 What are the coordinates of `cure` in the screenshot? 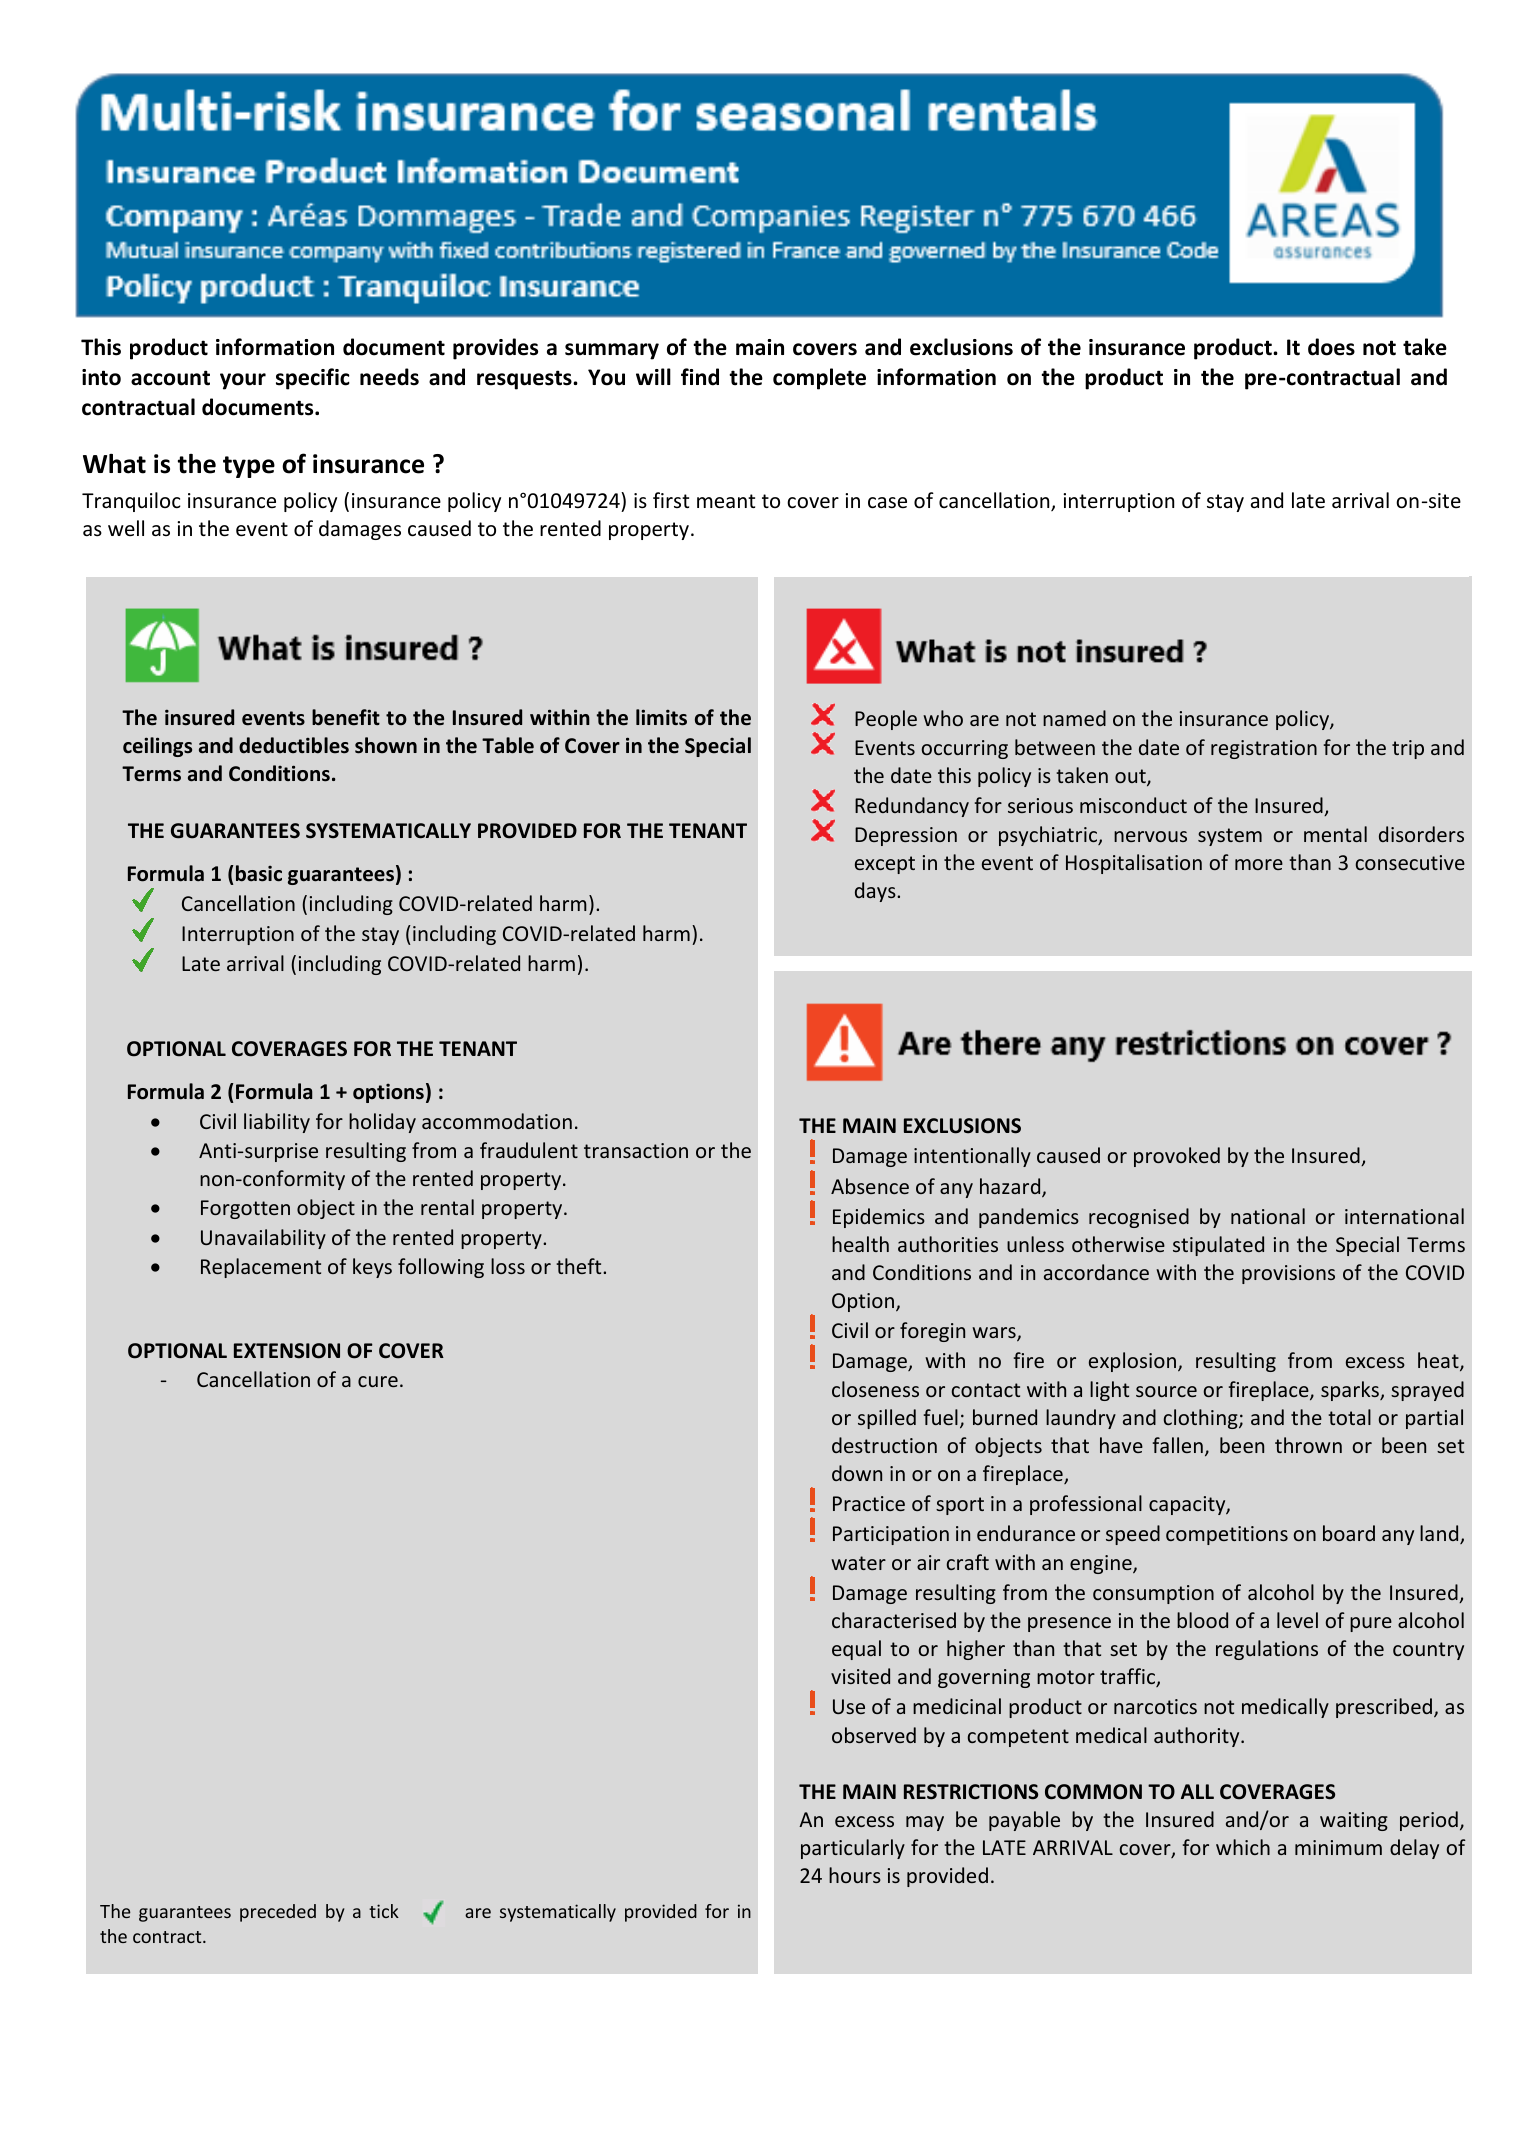 It's located at (378, 1381).
